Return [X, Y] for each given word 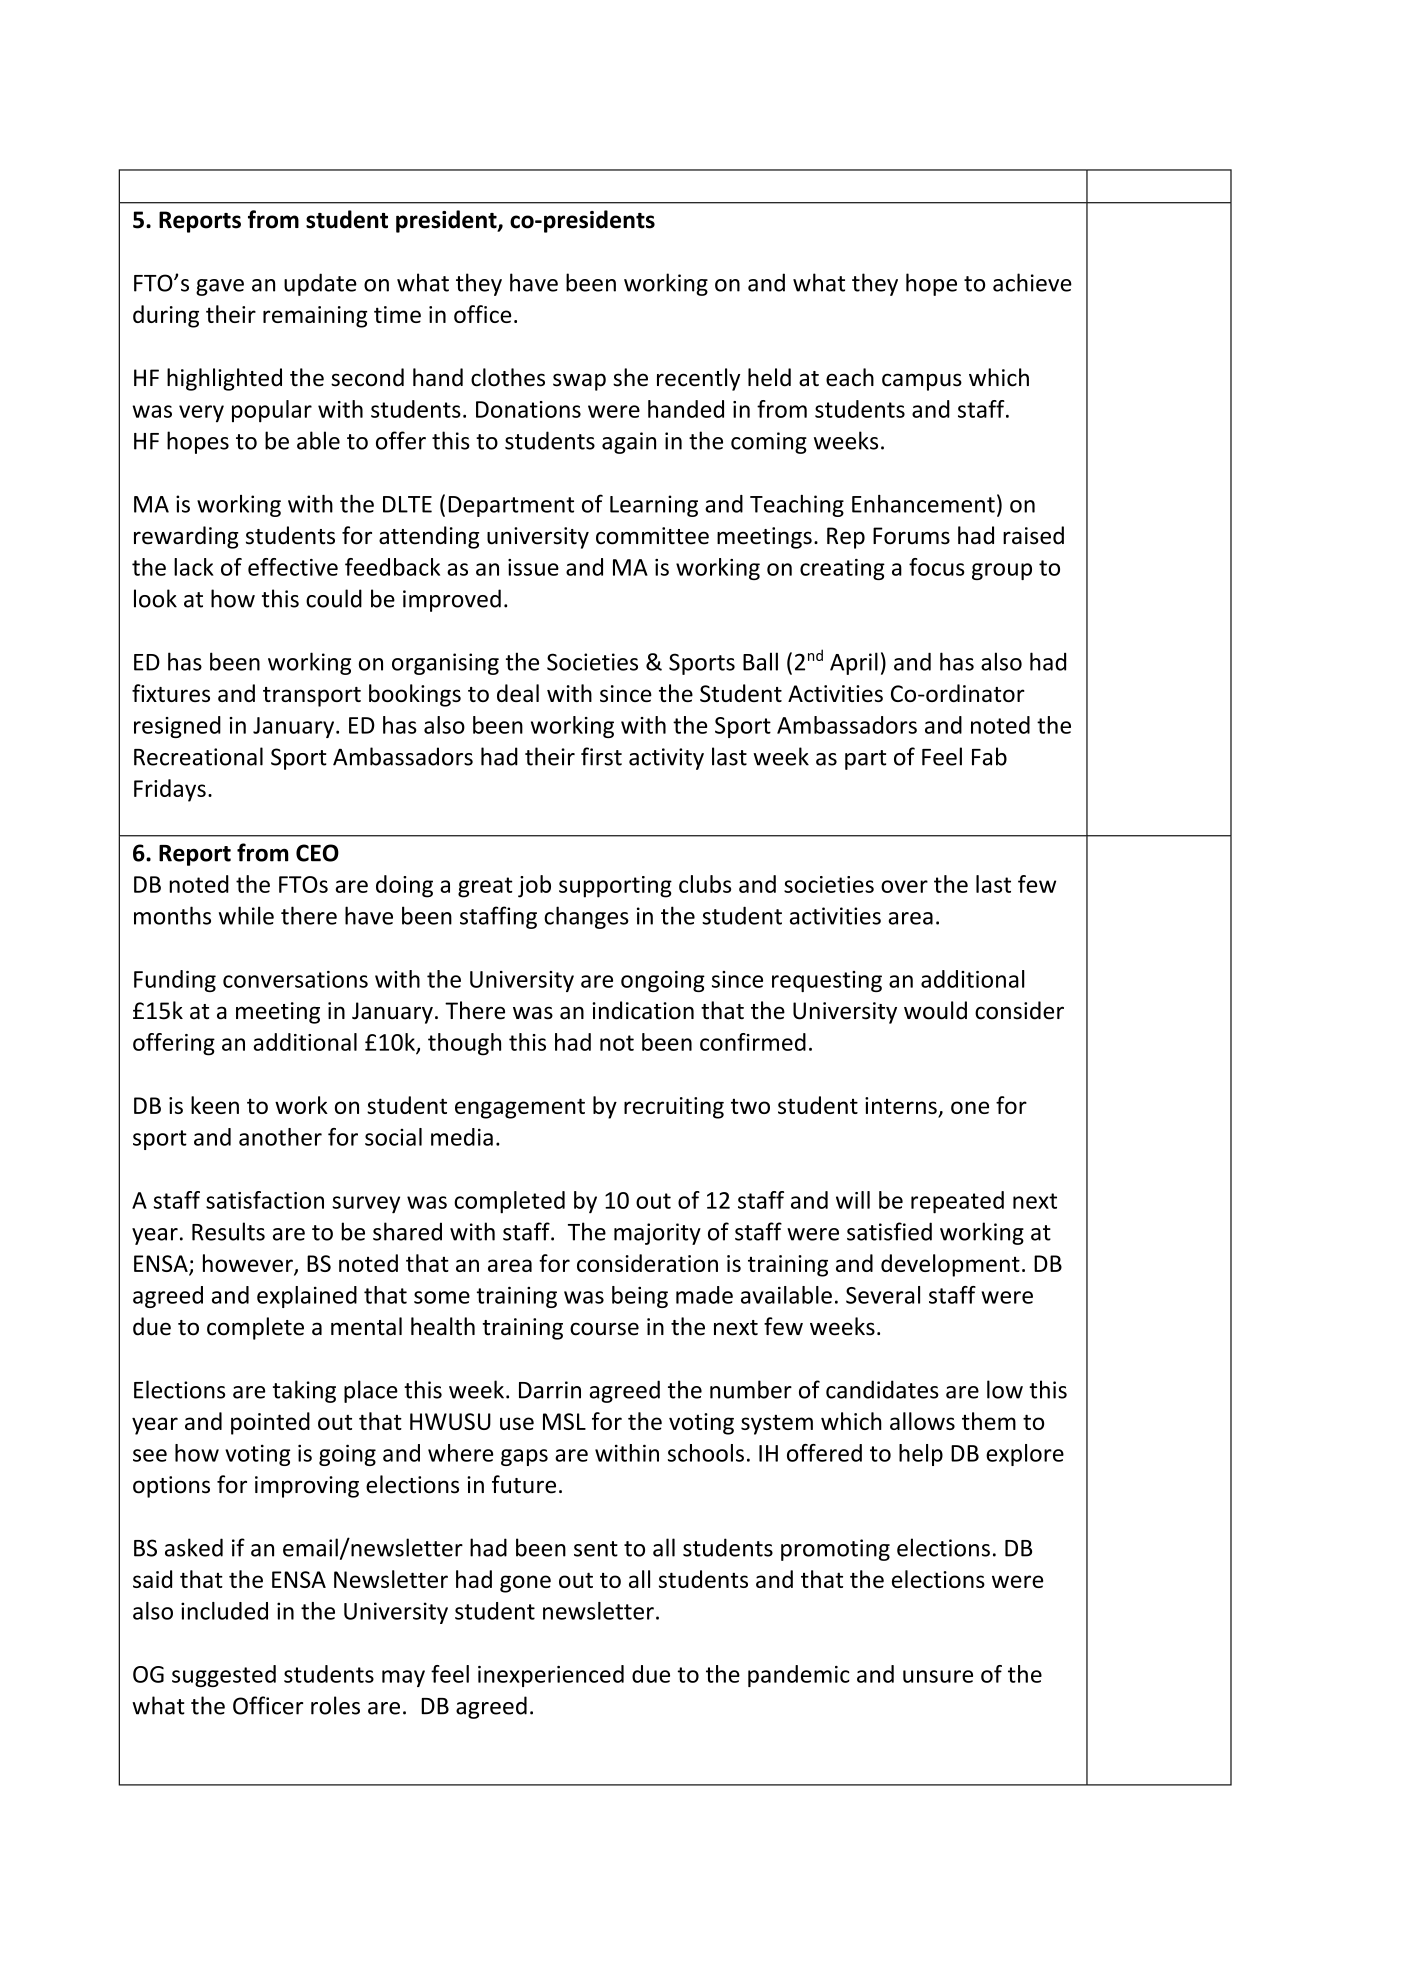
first [601, 756]
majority [657, 1234]
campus [922, 382]
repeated [957, 1202]
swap [579, 382]
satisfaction [265, 1200]
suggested [224, 1676]
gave [220, 287]
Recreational [198, 756]
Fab [989, 756]
